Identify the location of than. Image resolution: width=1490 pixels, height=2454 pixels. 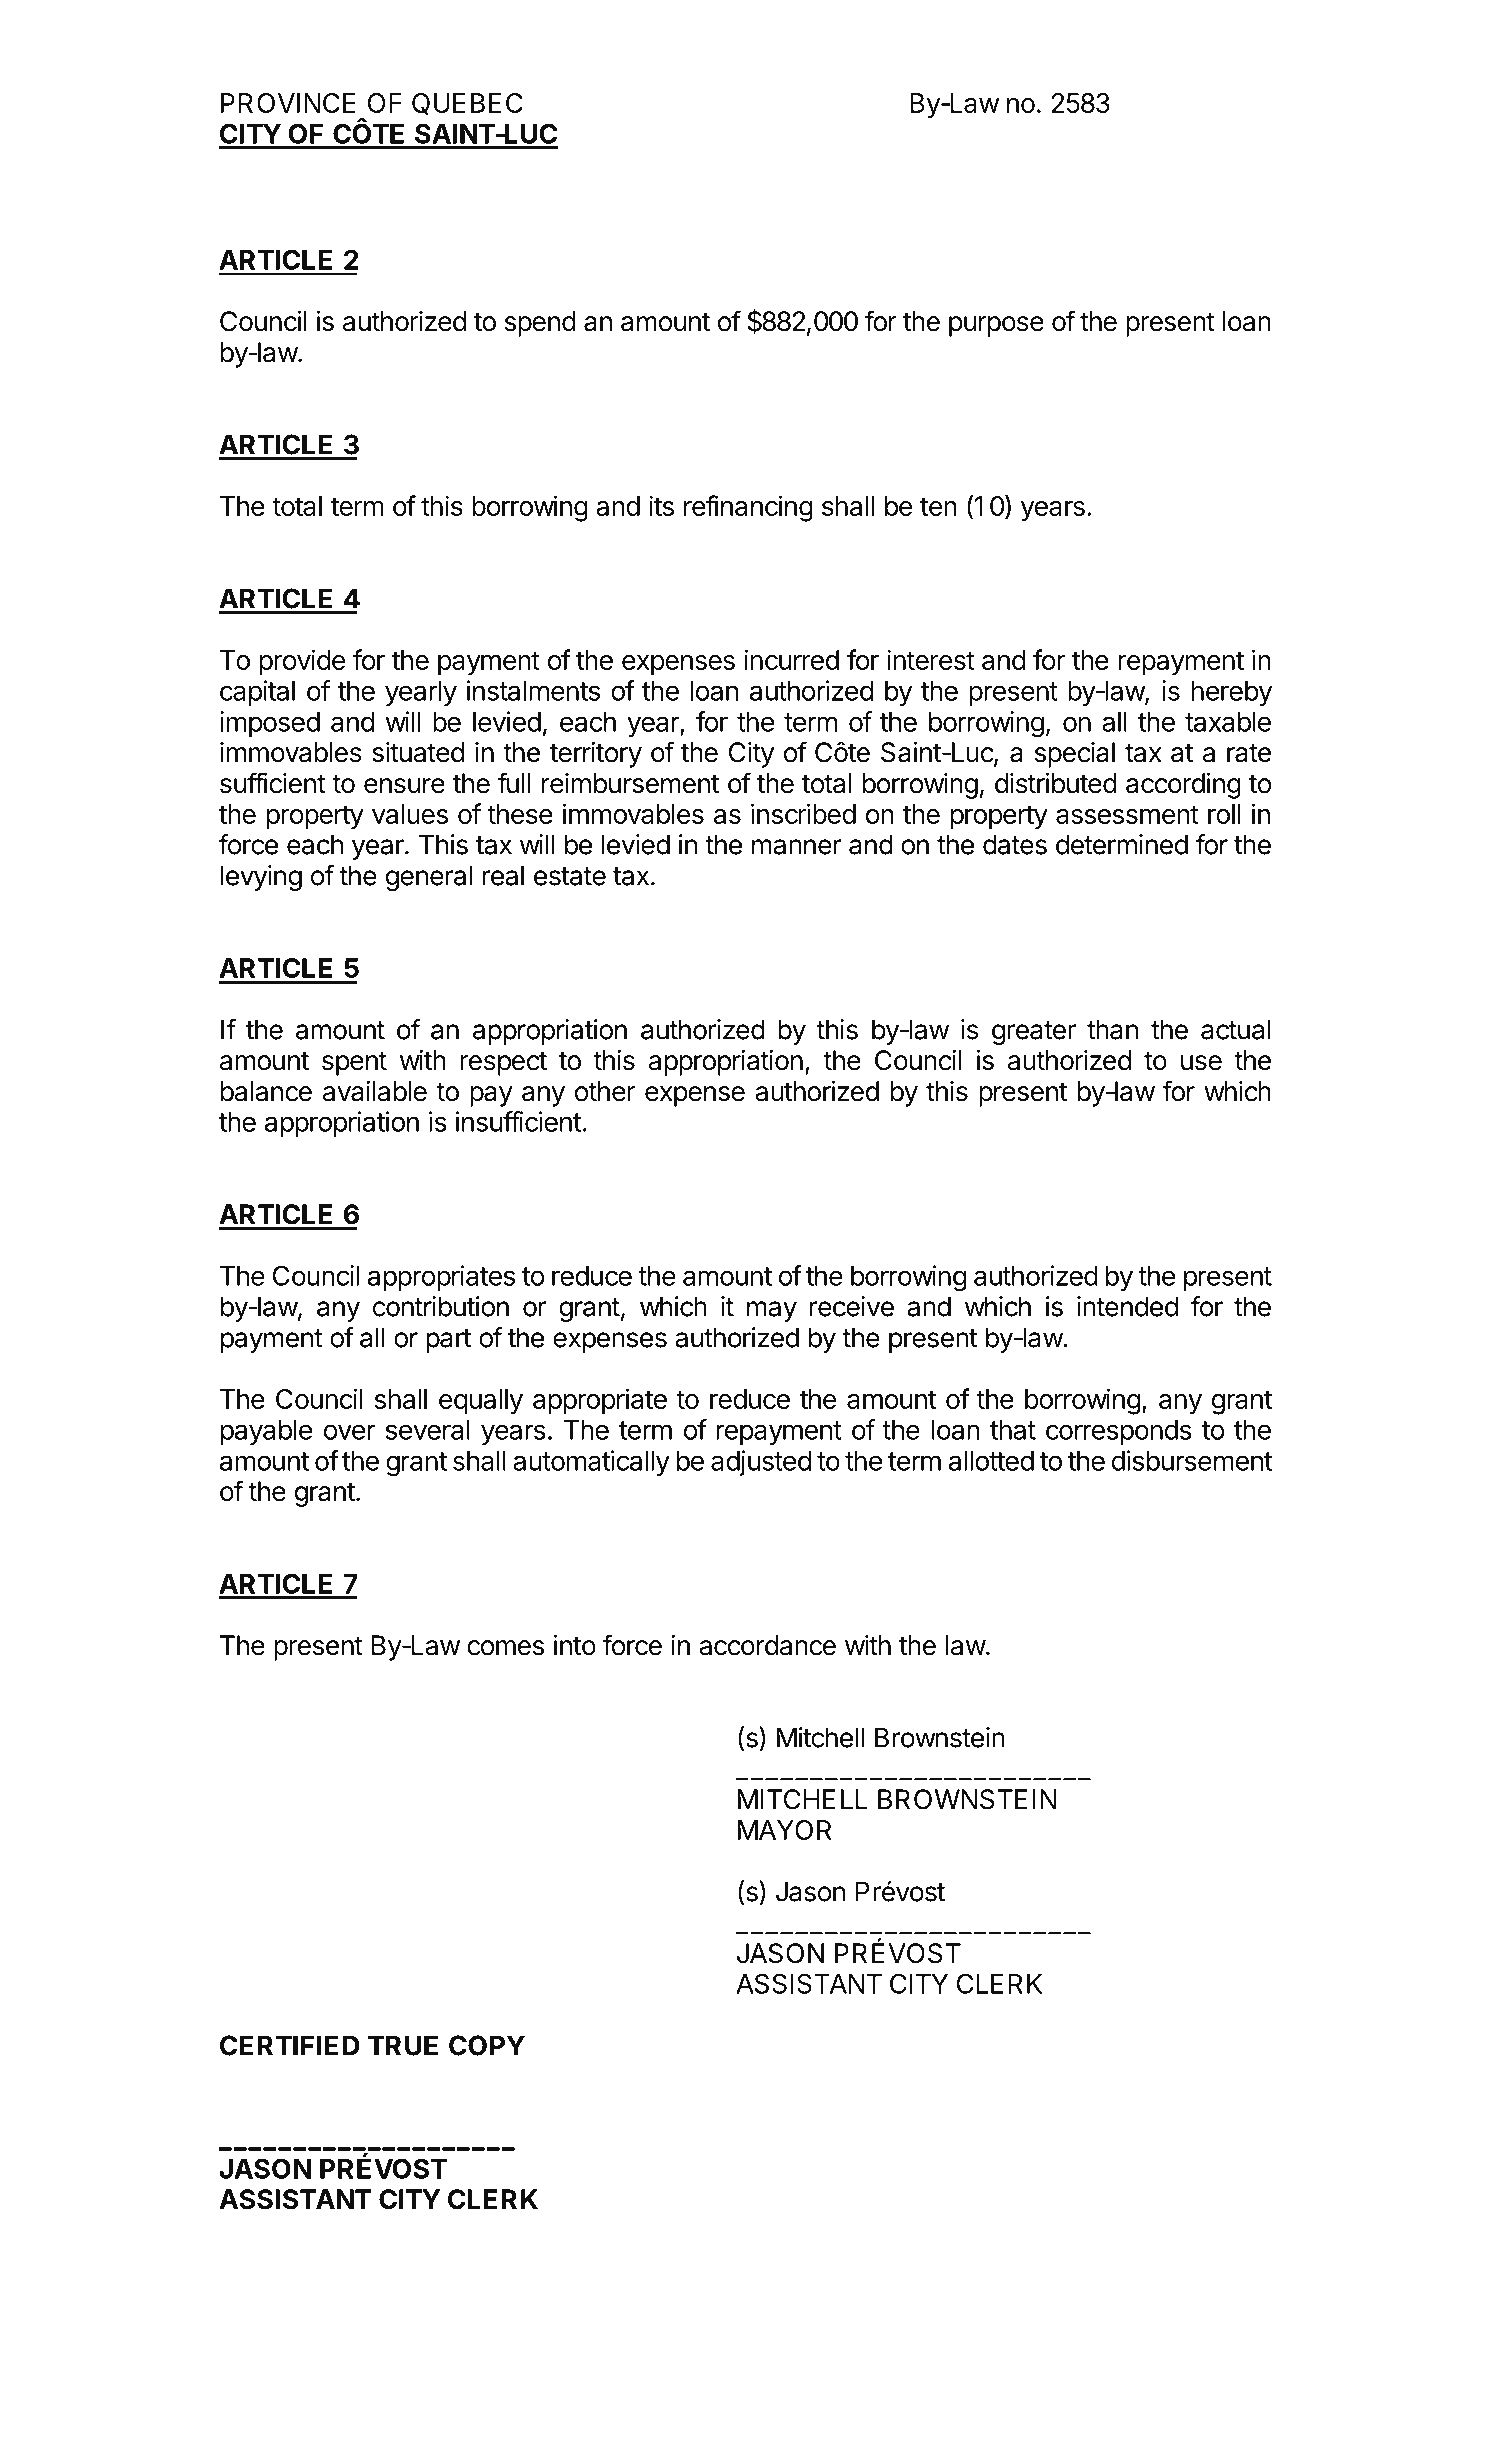
(1112, 1029).
